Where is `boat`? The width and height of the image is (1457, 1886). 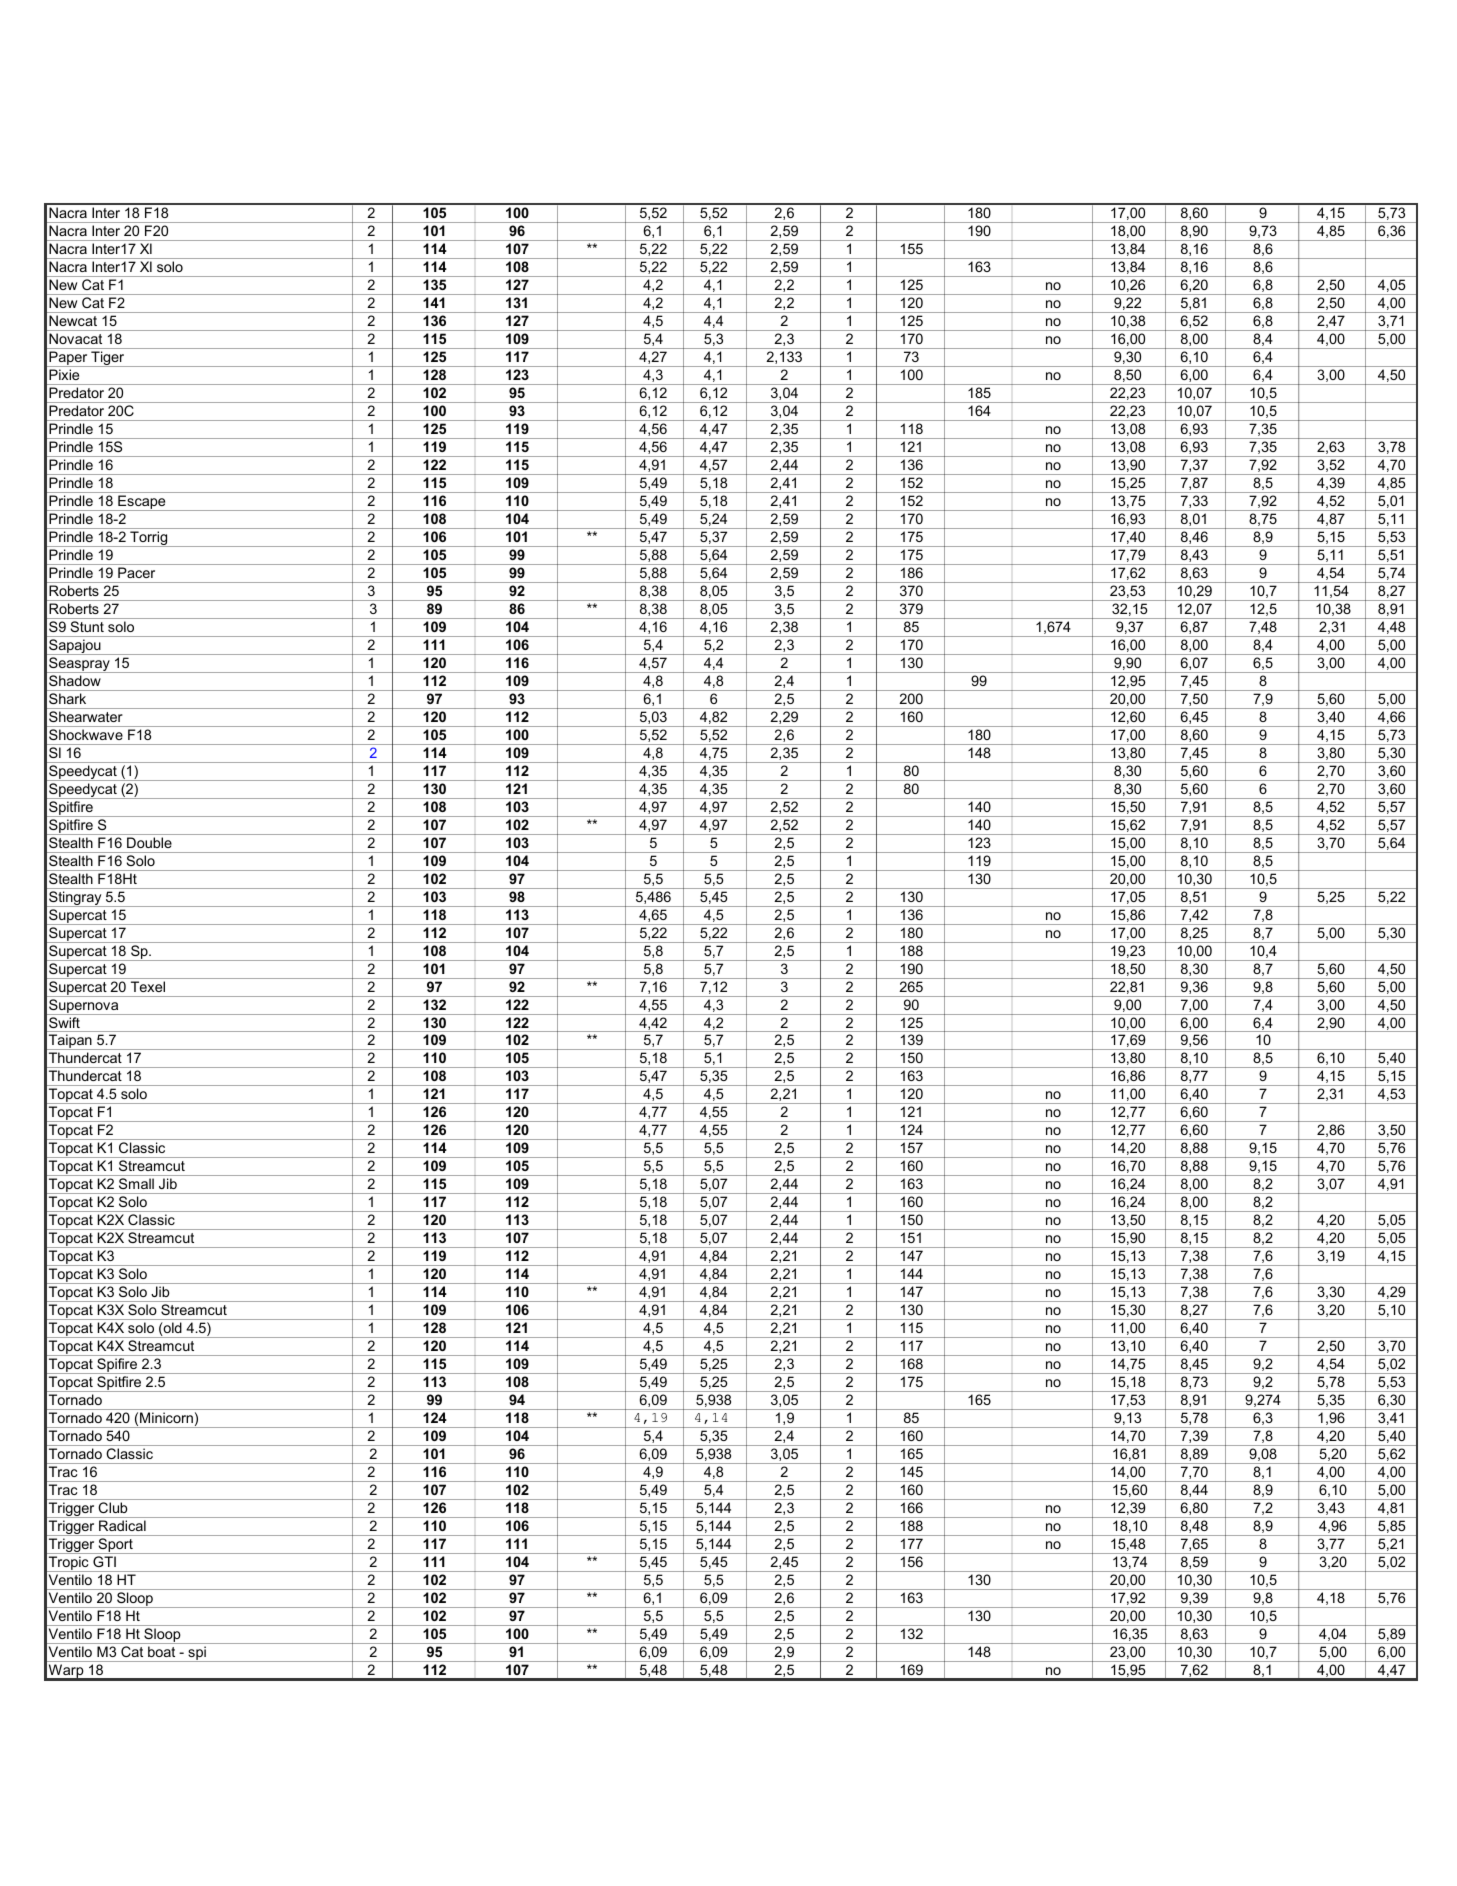 boat is located at coordinates (161, 1652).
